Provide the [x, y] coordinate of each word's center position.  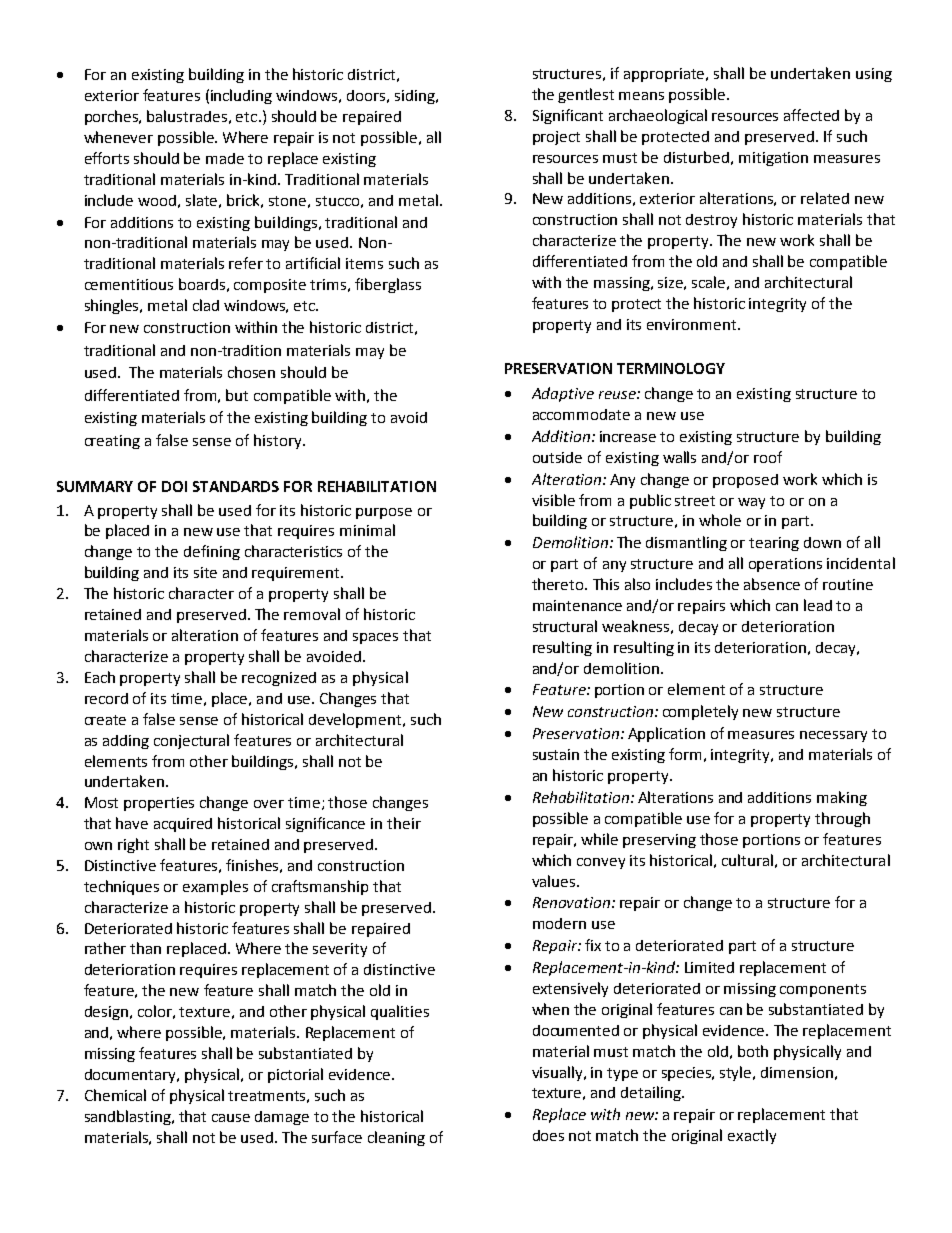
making [842, 798]
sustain [556, 754]
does [548, 1135]
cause [231, 1118]
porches [113, 117]
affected [811, 115]
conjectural [191, 741]
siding [416, 97]
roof [768, 457]
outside [557, 457]
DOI [174, 486]
